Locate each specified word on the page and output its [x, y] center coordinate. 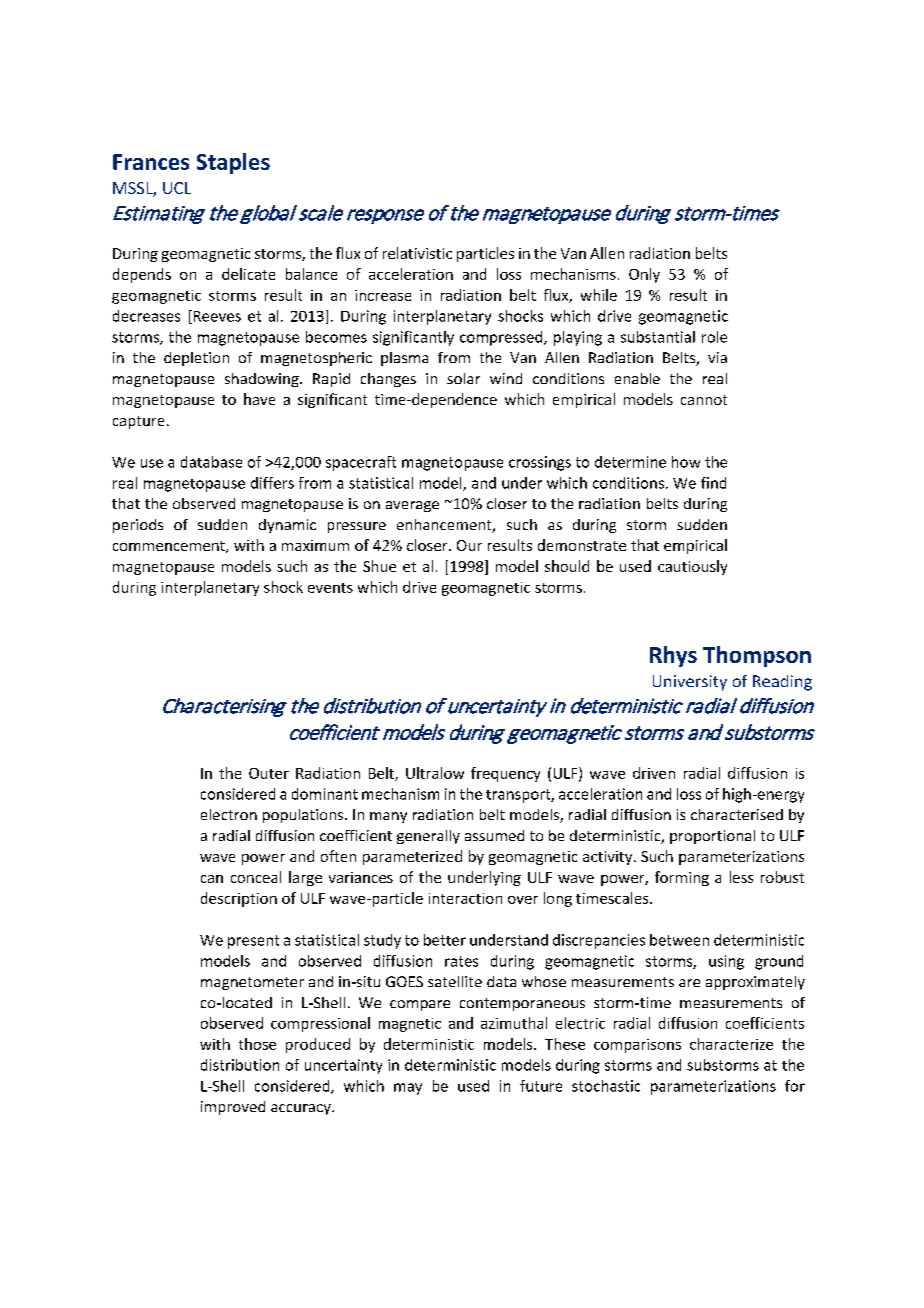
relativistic [417, 253]
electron [229, 814]
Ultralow [435, 773]
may [408, 1089]
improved [233, 1108]
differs [272, 483]
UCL [177, 188]
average [412, 506]
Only [644, 275]
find [713, 483]
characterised [737, 814]
